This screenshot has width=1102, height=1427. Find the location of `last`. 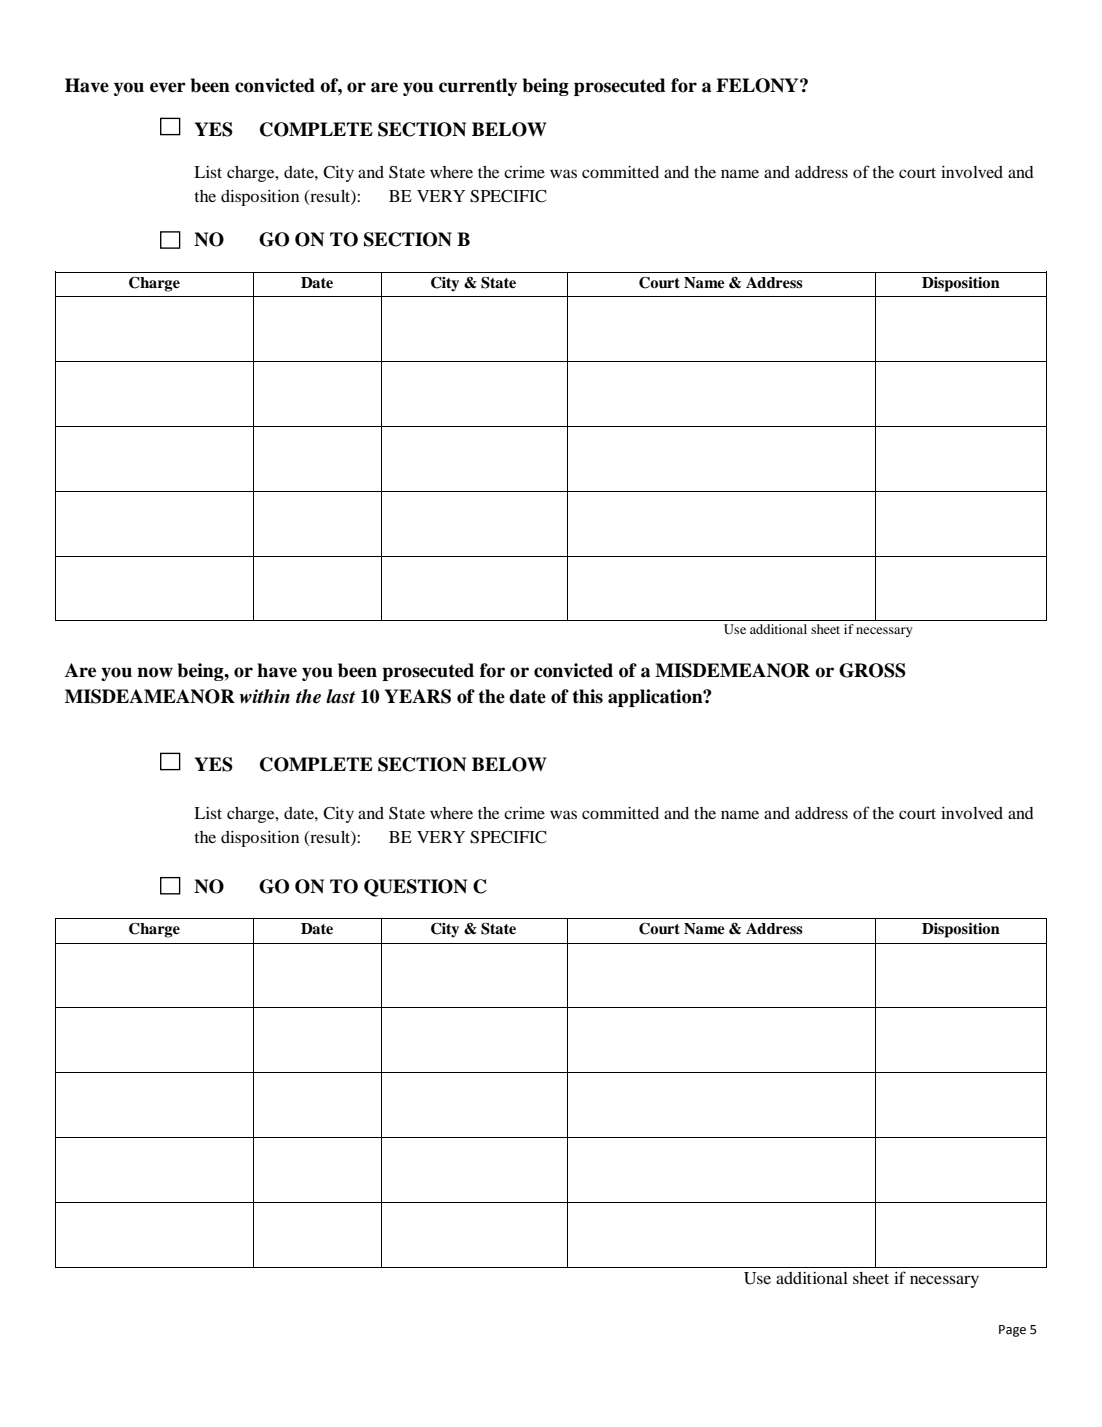

last is located at coordinates (341, 696).
